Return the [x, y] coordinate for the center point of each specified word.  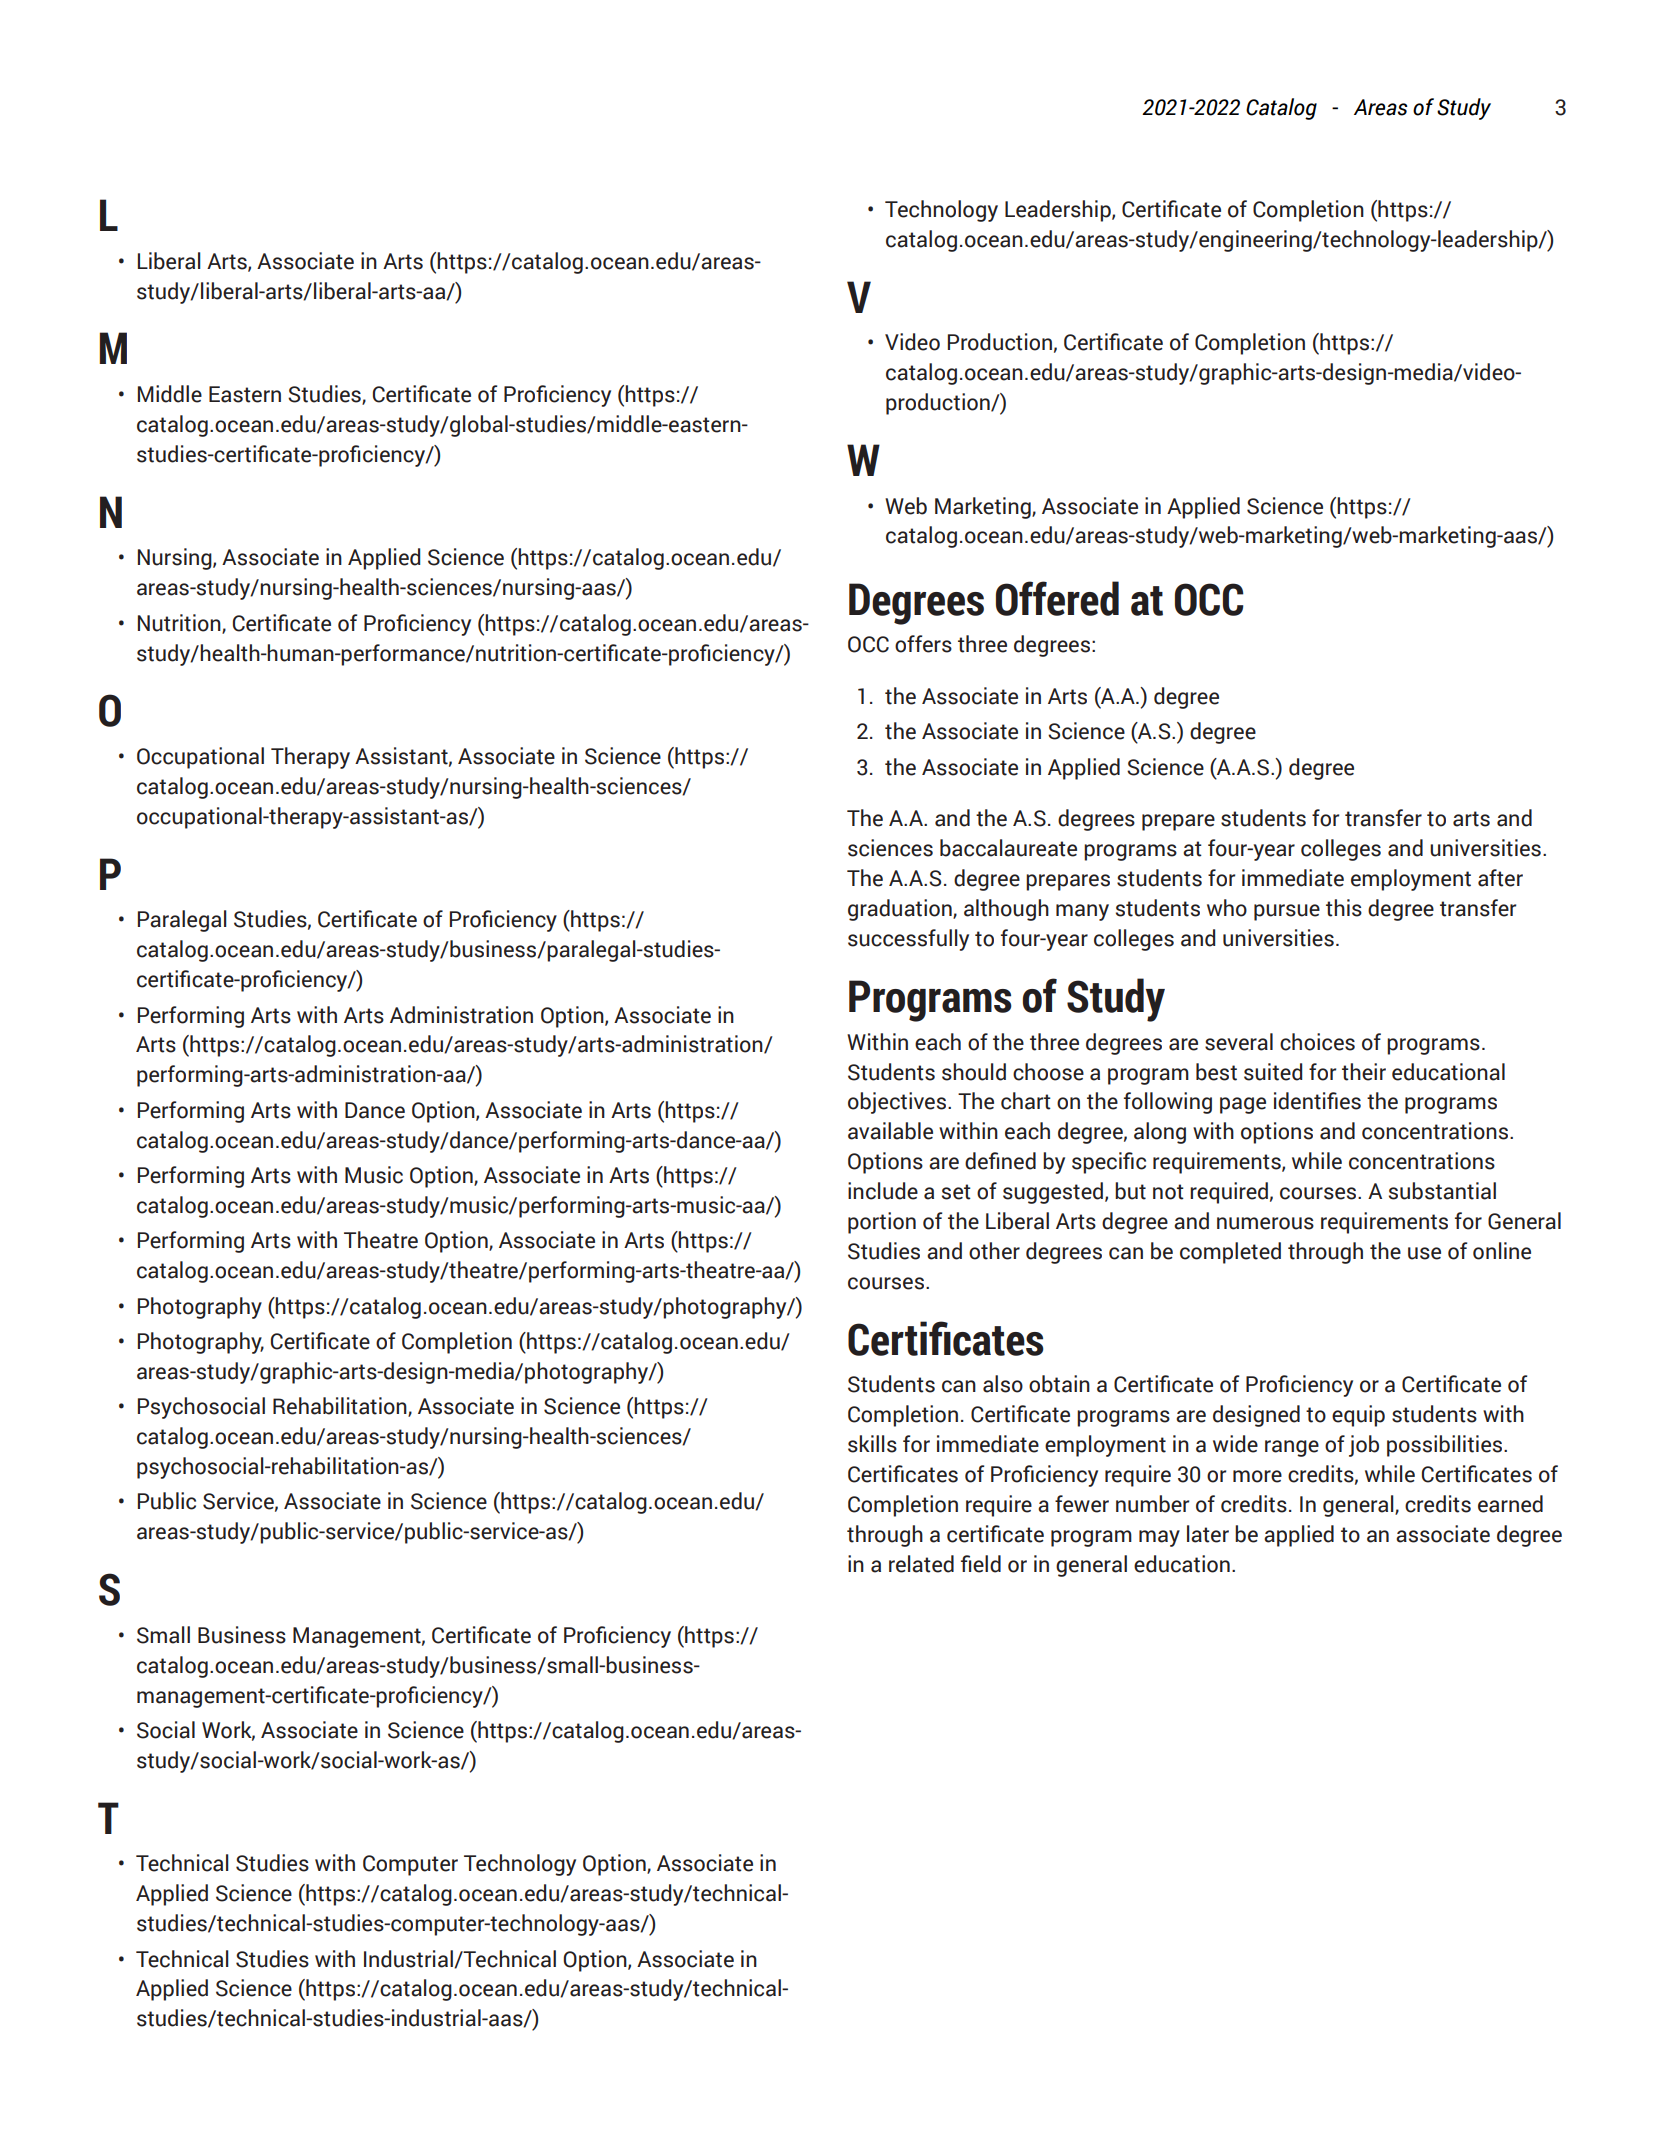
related [921, 1564]
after [1500, 878]
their [1364, 1072]
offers [923, 644]
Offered [1057, 598]
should [974, 1072]
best [1216, 1072]
